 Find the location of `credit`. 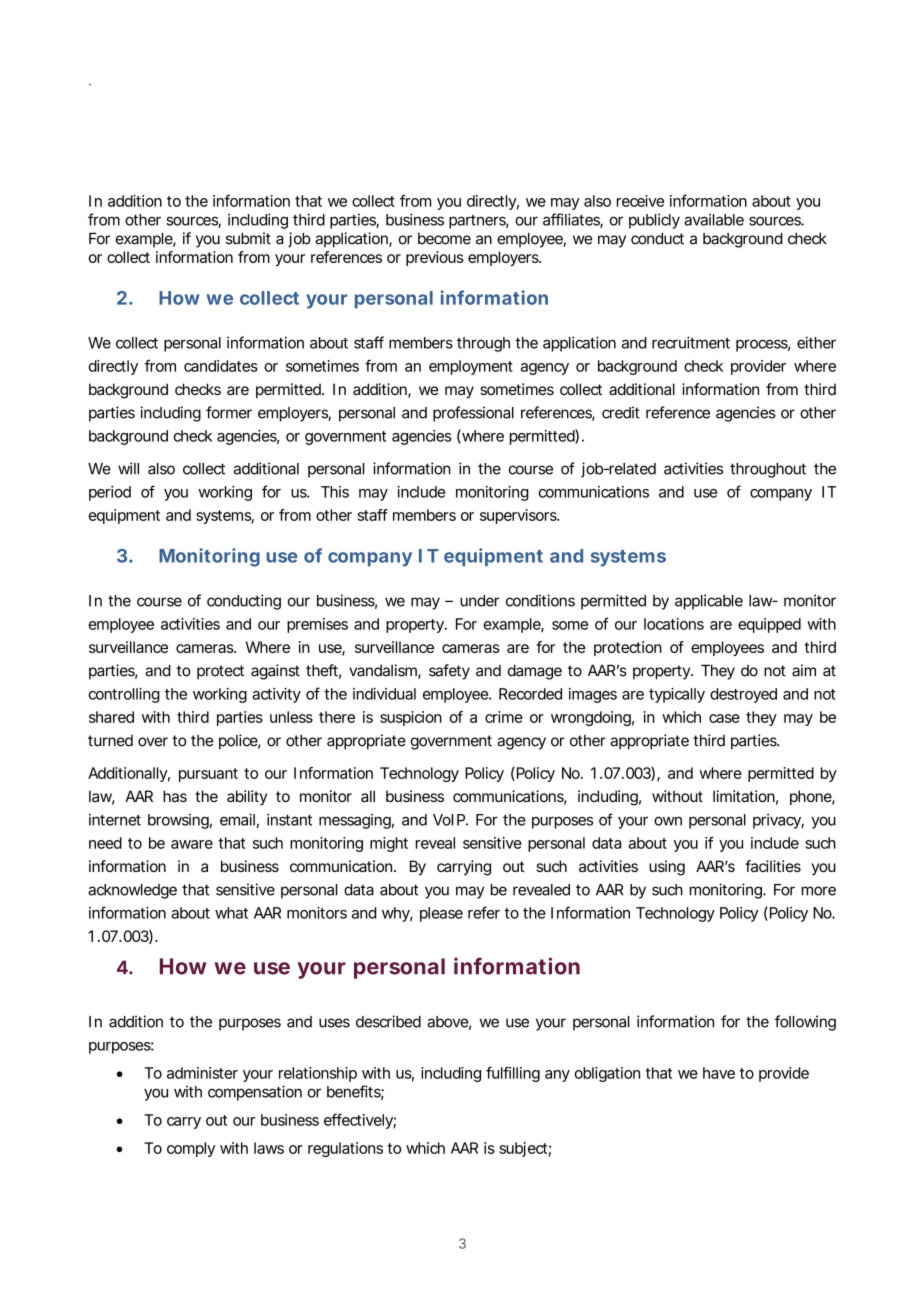

credit is located at coordinates (621, 412).
